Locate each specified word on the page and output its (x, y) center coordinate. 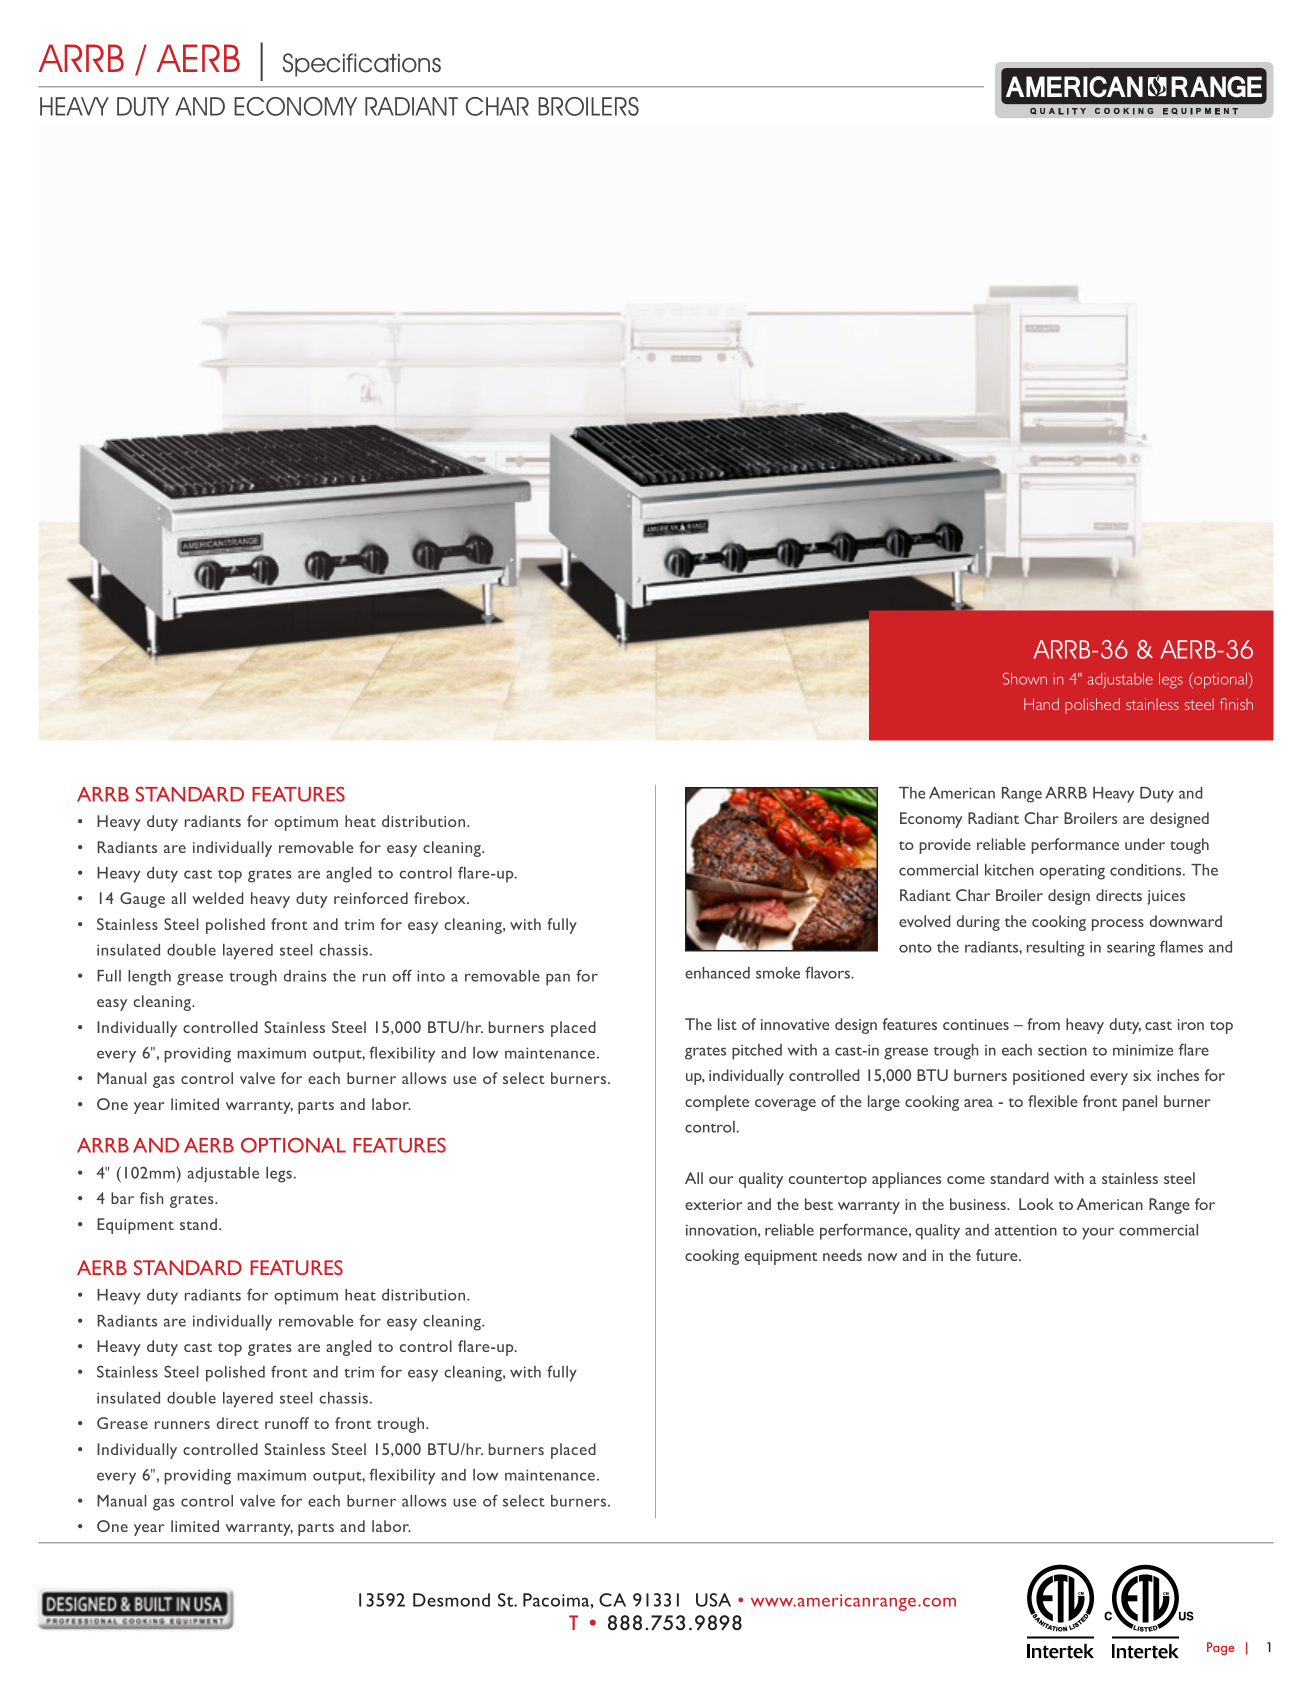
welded (218, 898)
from (1043, 1024)
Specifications (362, 65)
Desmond (451, 1600)
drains (305, 976)
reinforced (371, 898)
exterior (713, 1204)
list (727, 1024)
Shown (1025, 678)
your (1098, 1233)
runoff (287, 1423)
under (1145, 844)
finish (1236, 704)
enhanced (717, 973)
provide (945, 846)
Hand (1041, 704)
